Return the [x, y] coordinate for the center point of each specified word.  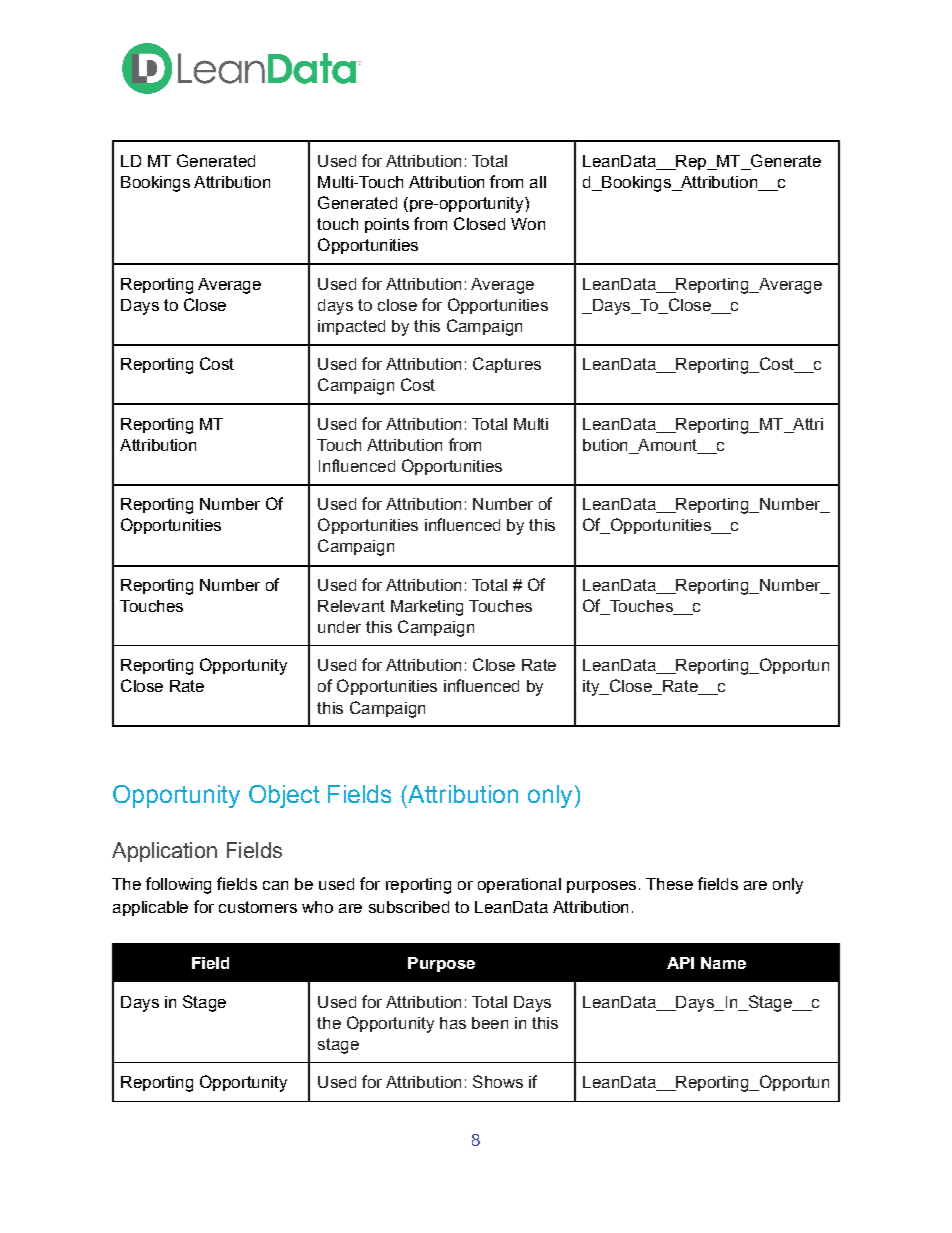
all [538, 182]
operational [519, 885]
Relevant [351, 606]
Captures [507, 365]
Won [528, 224]
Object [284, 796]
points [387, 225]
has [453, 1023]
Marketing [427, 608]
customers [258, 907]
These [669, 884]
